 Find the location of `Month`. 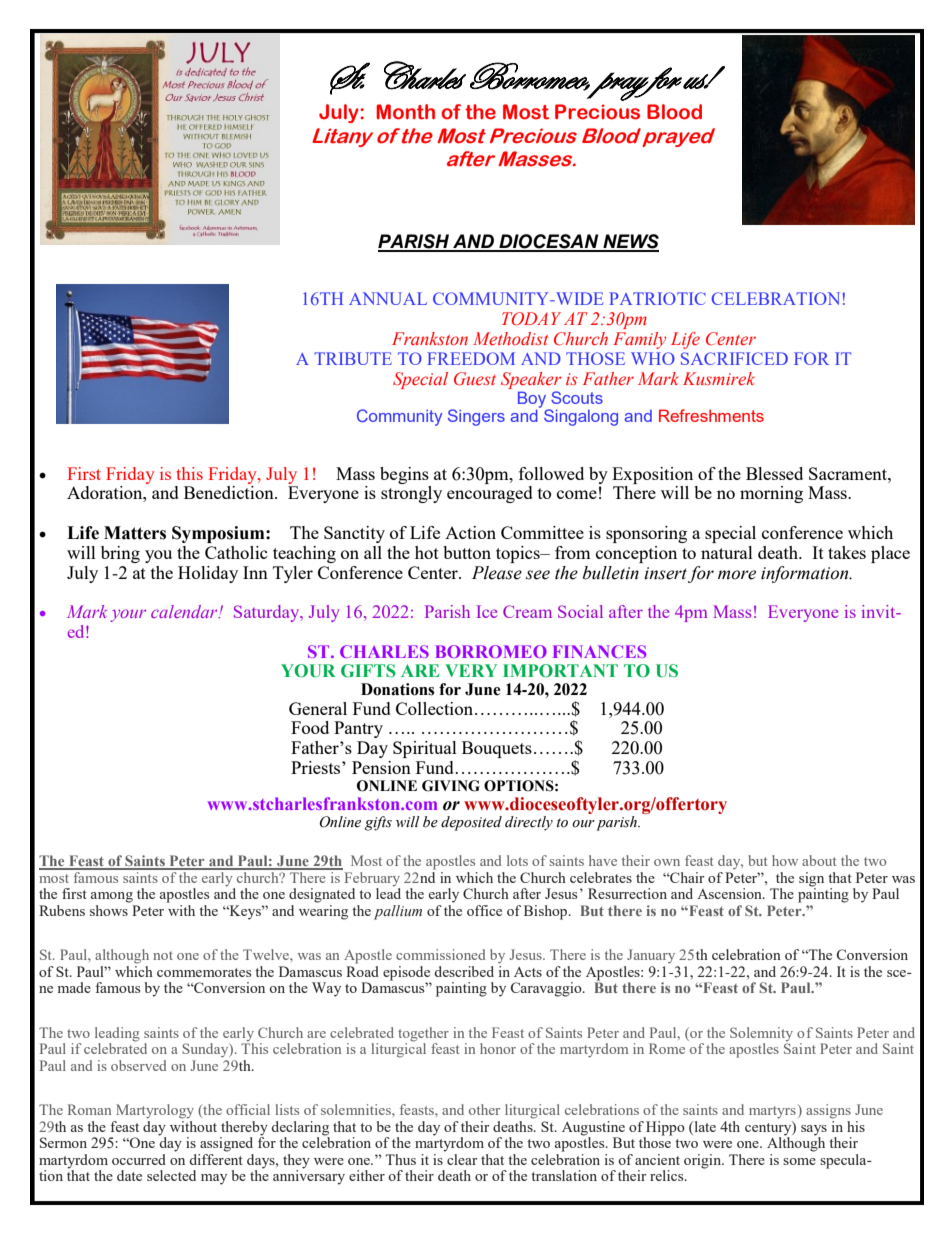

Month is located at coordinates (405, 112).
